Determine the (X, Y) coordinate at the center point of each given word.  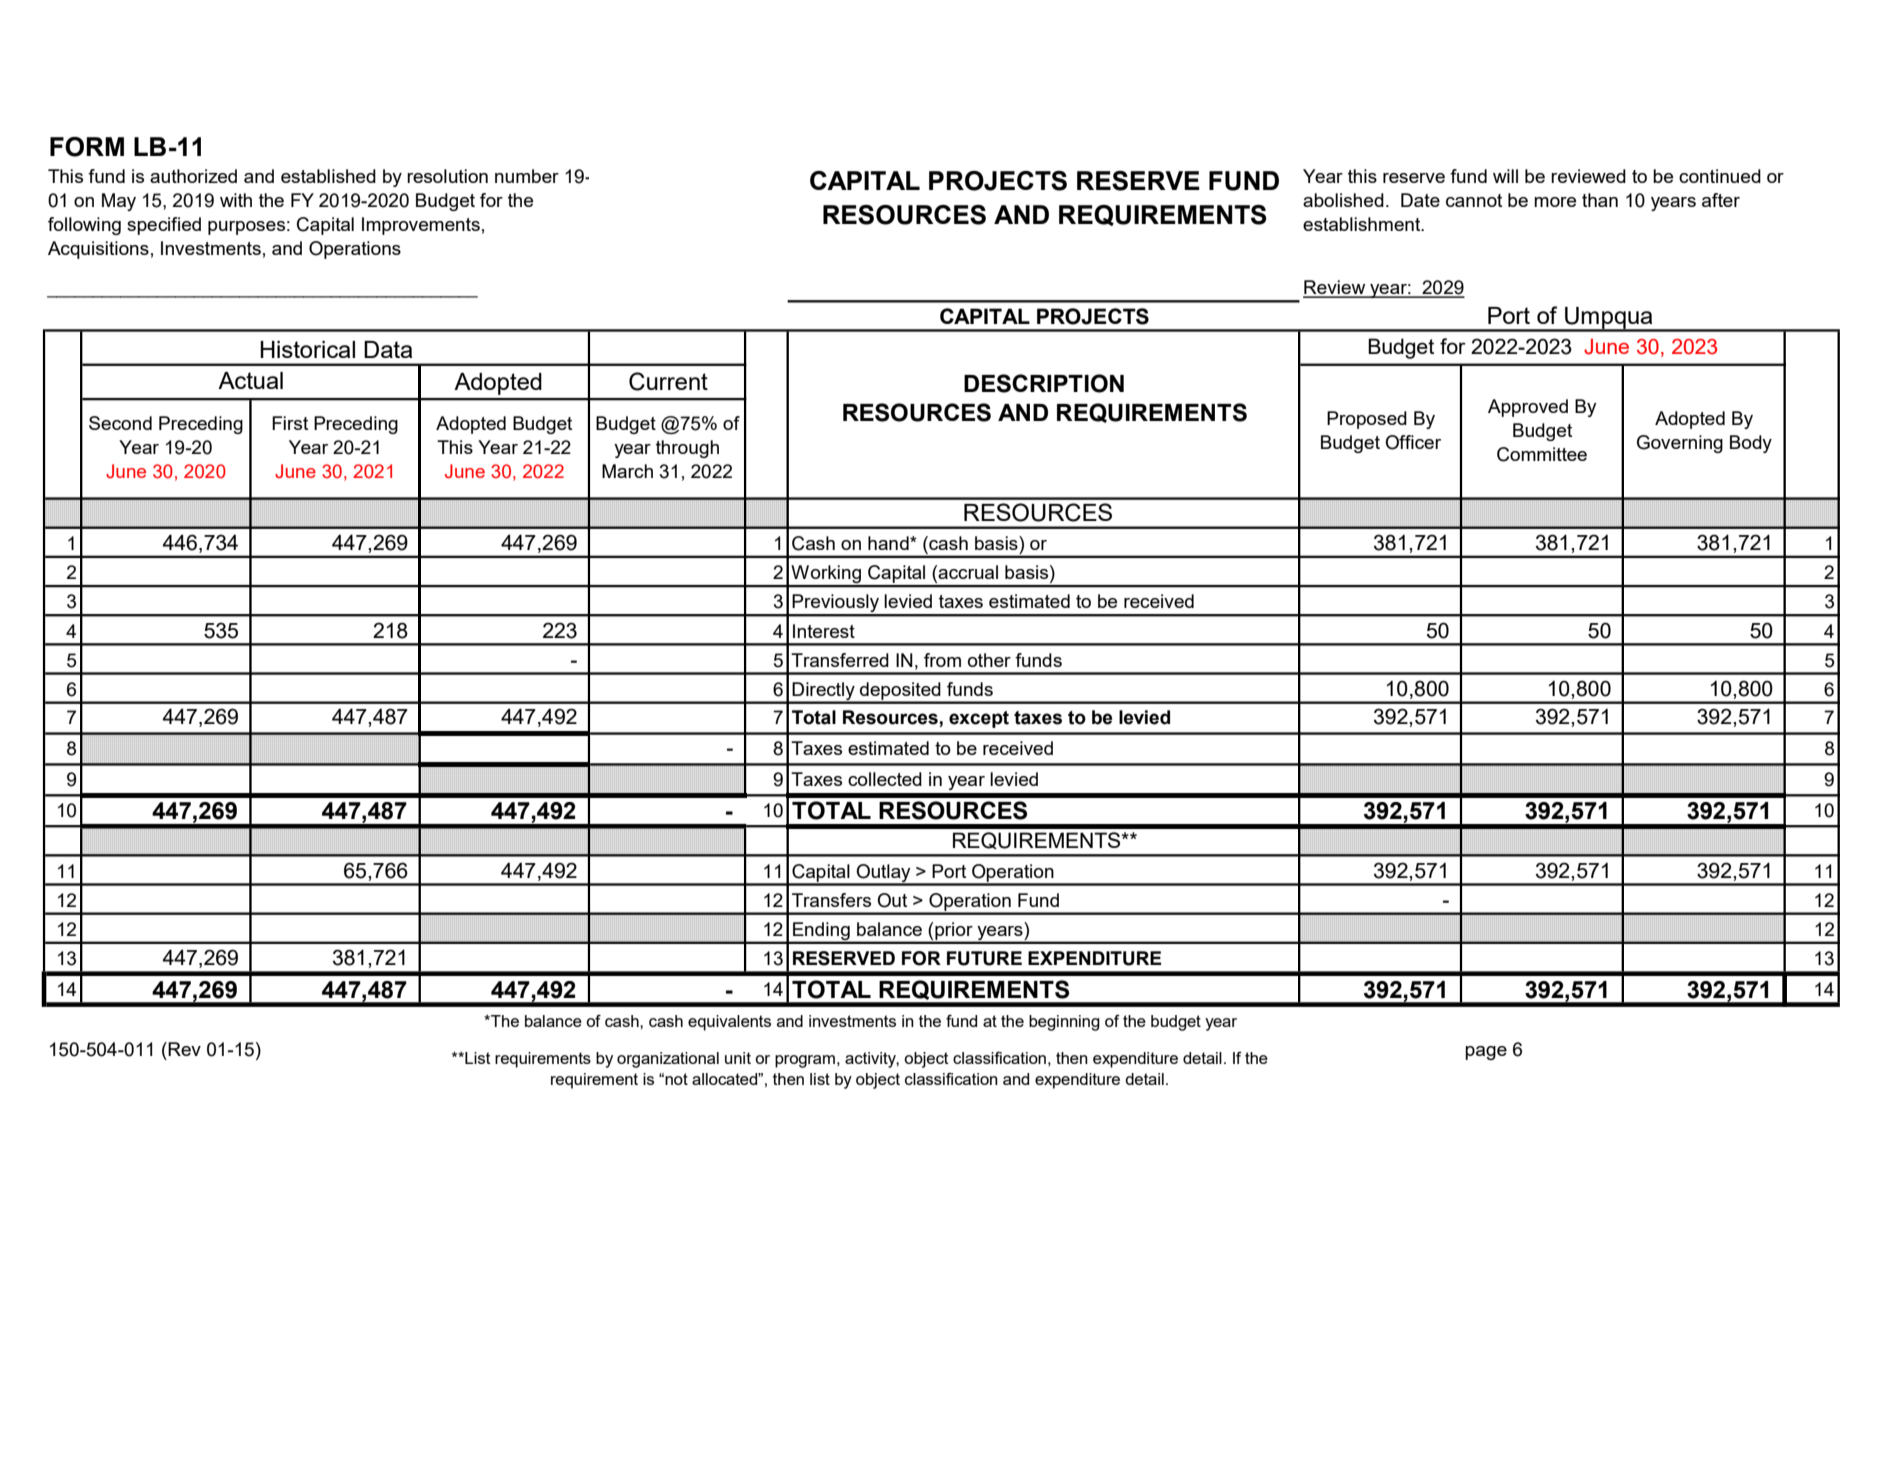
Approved (1528, 408)
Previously (836, 604)
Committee (1542, 454)
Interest (824, 631)
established (328, 176)
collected (885, 779)
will (1505, 176)
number (527, 176)
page (1486, 1053)
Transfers (831, 900)
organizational (668, 1060)
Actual (250, 380)
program (805, 1061)
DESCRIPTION (1044, 383)
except (979, 719)
